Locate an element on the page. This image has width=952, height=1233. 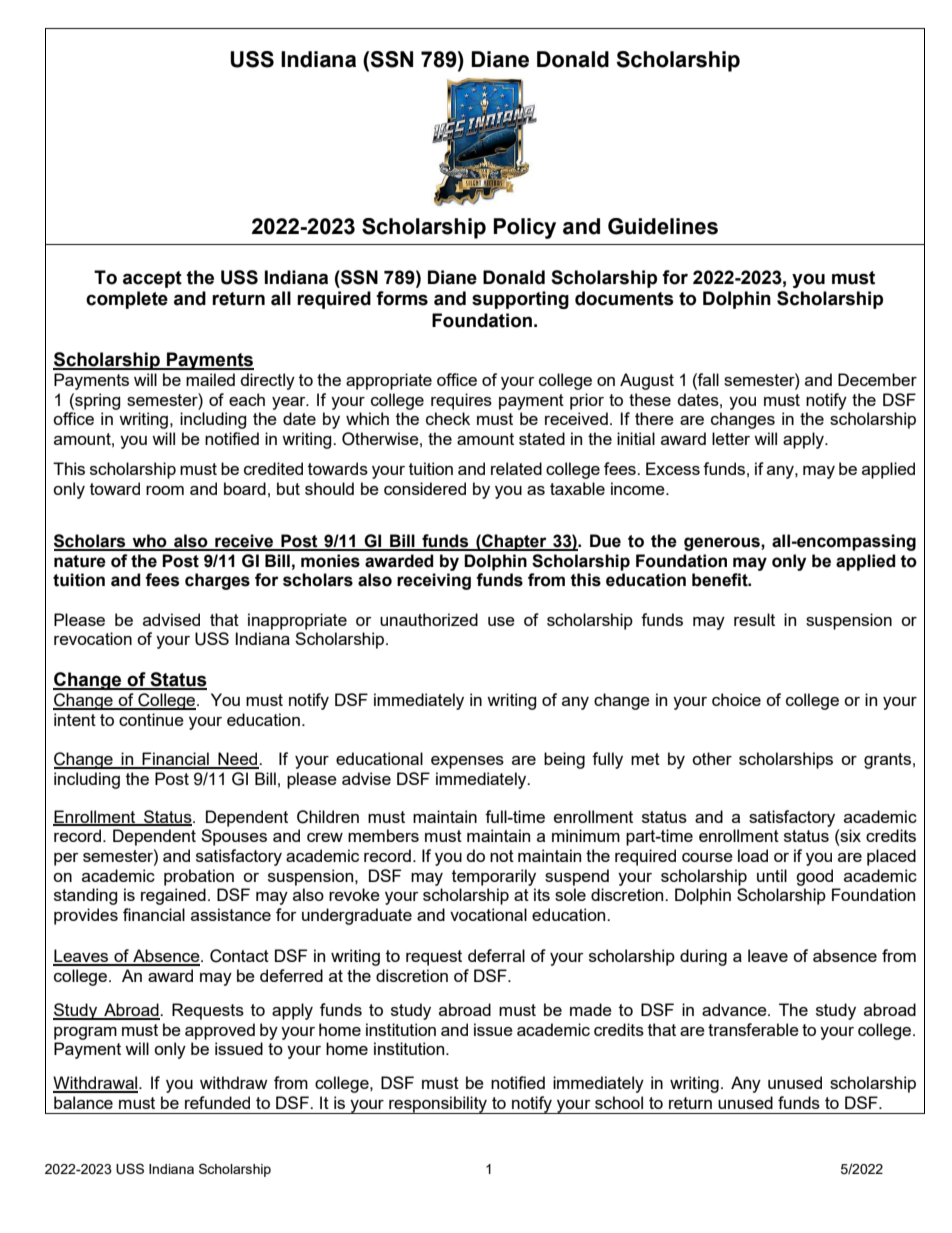
related is located at coordinates (516, 468).
